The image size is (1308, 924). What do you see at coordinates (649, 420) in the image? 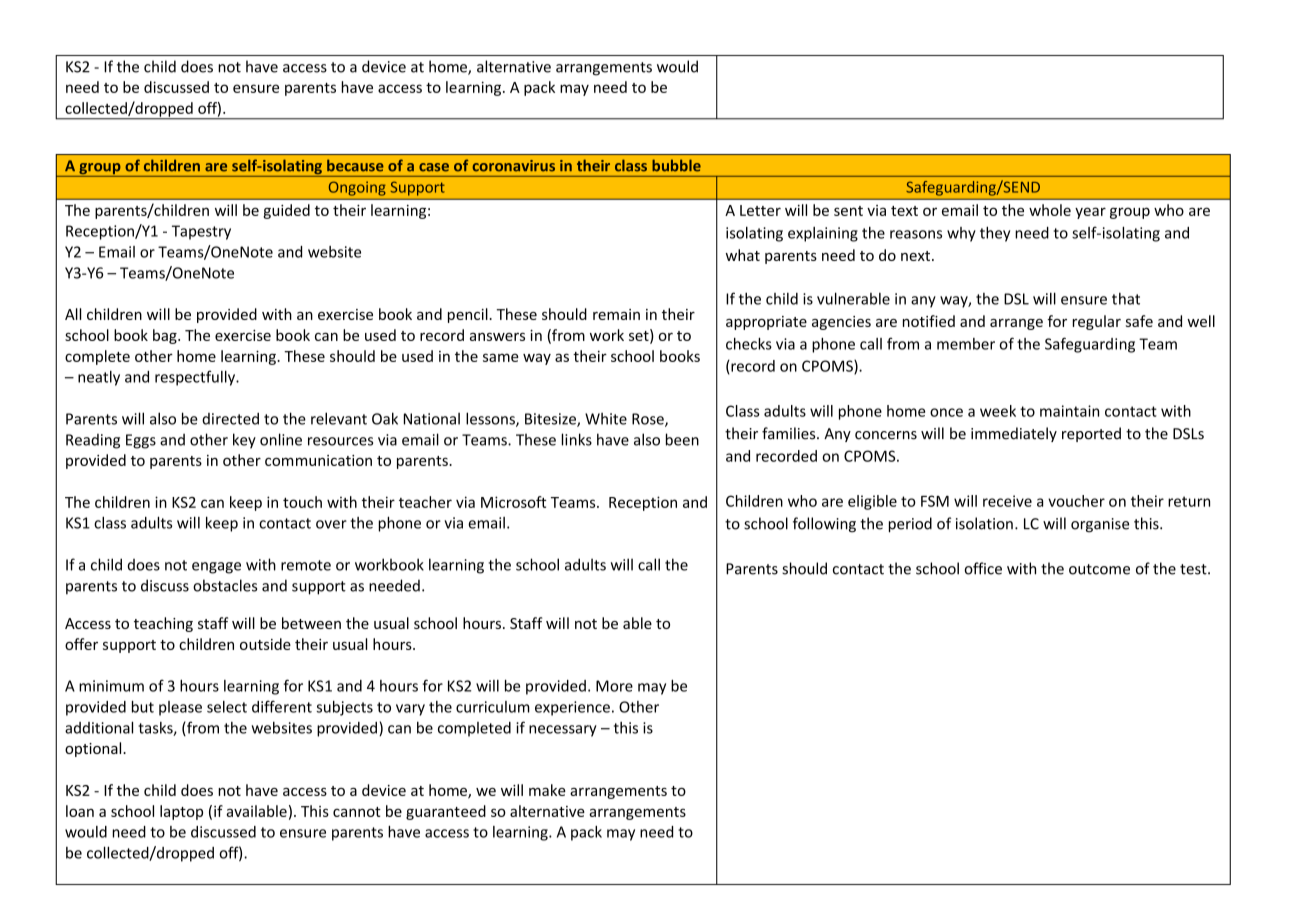
I see `Rose` at bounding box center [649, 420].
